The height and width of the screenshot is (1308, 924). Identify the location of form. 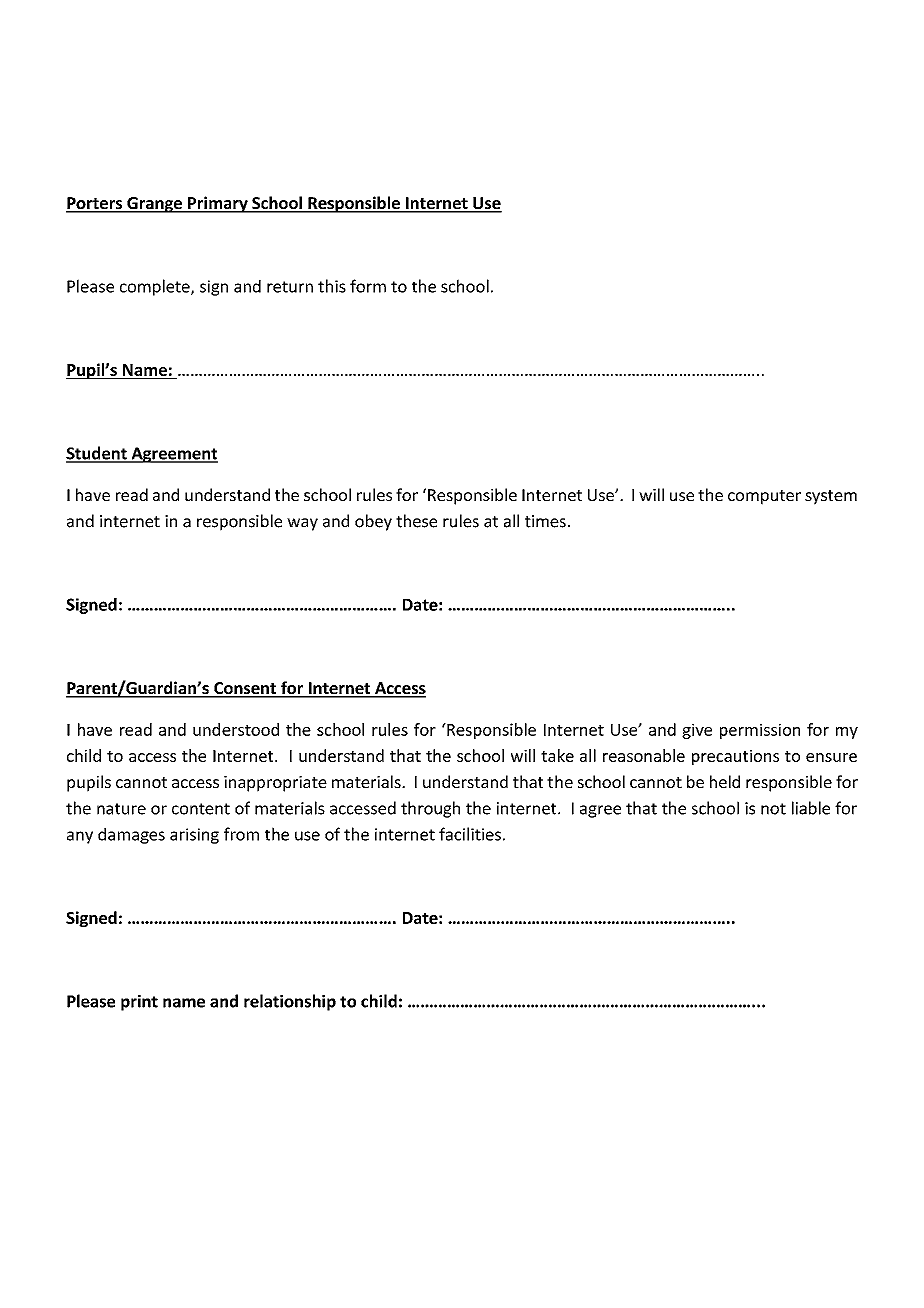
(368, 286).
